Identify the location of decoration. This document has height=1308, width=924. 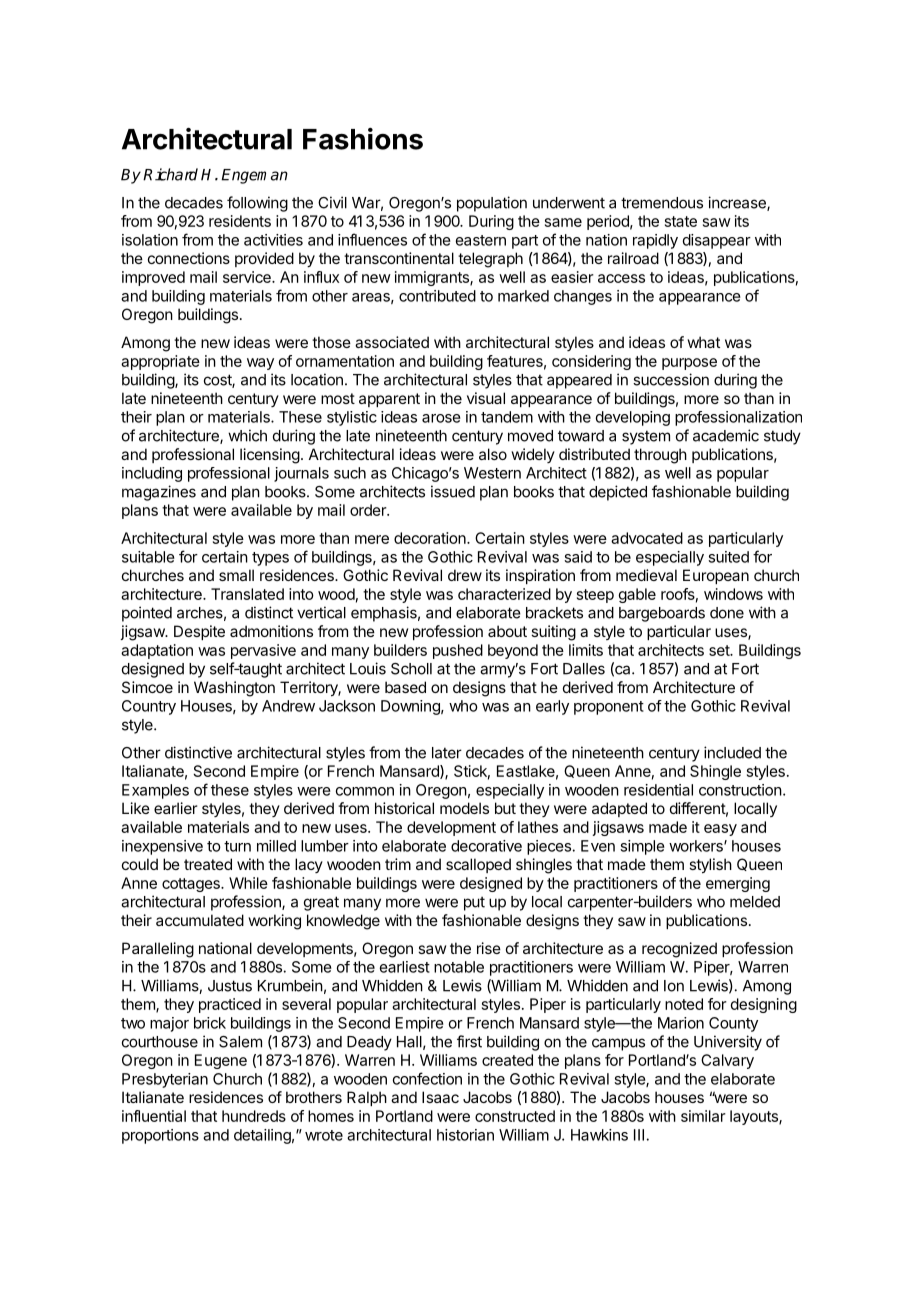
(431, 538).
